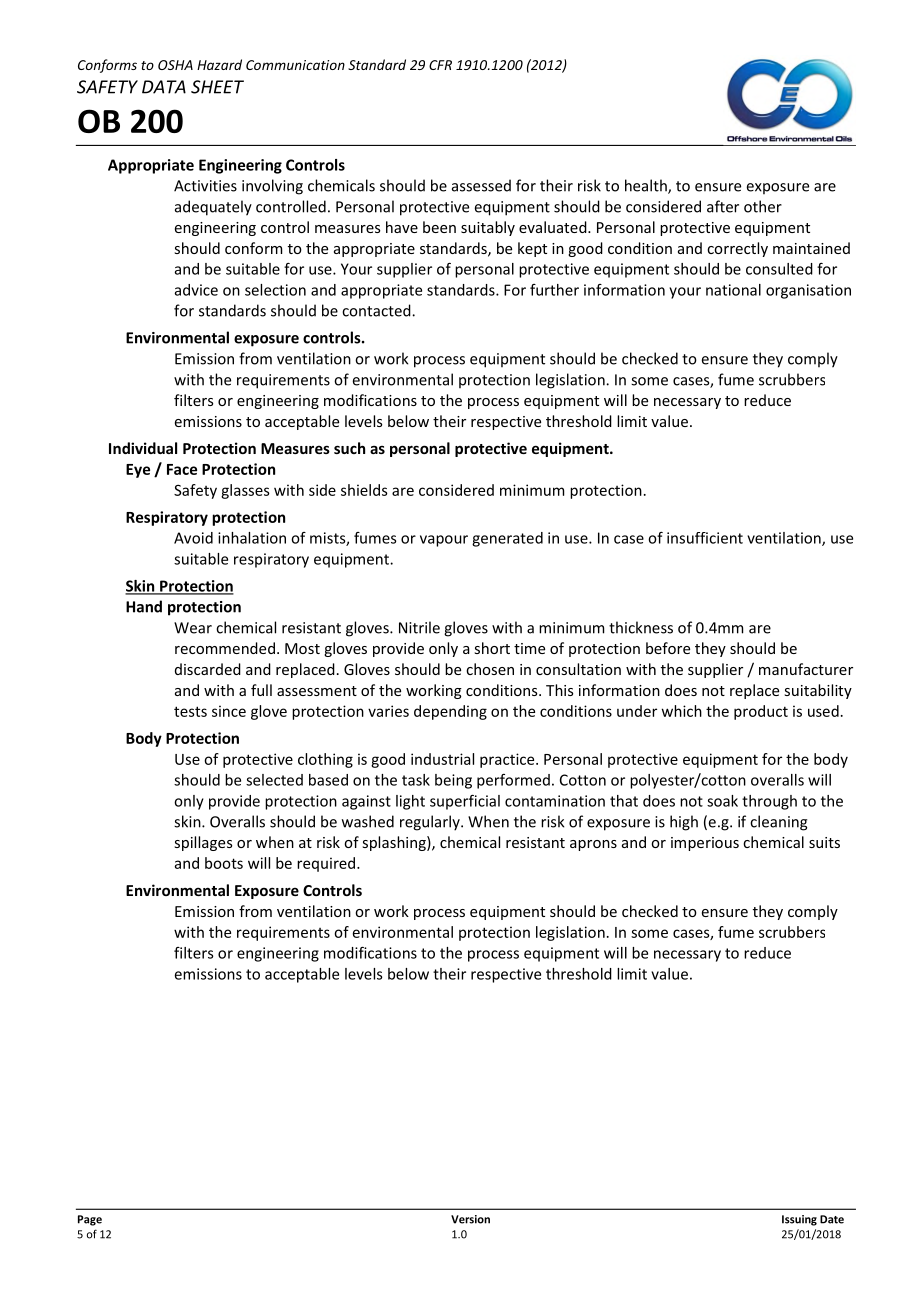 This document has width=924, height=1308. I want to click on after, so click(723, 206).
